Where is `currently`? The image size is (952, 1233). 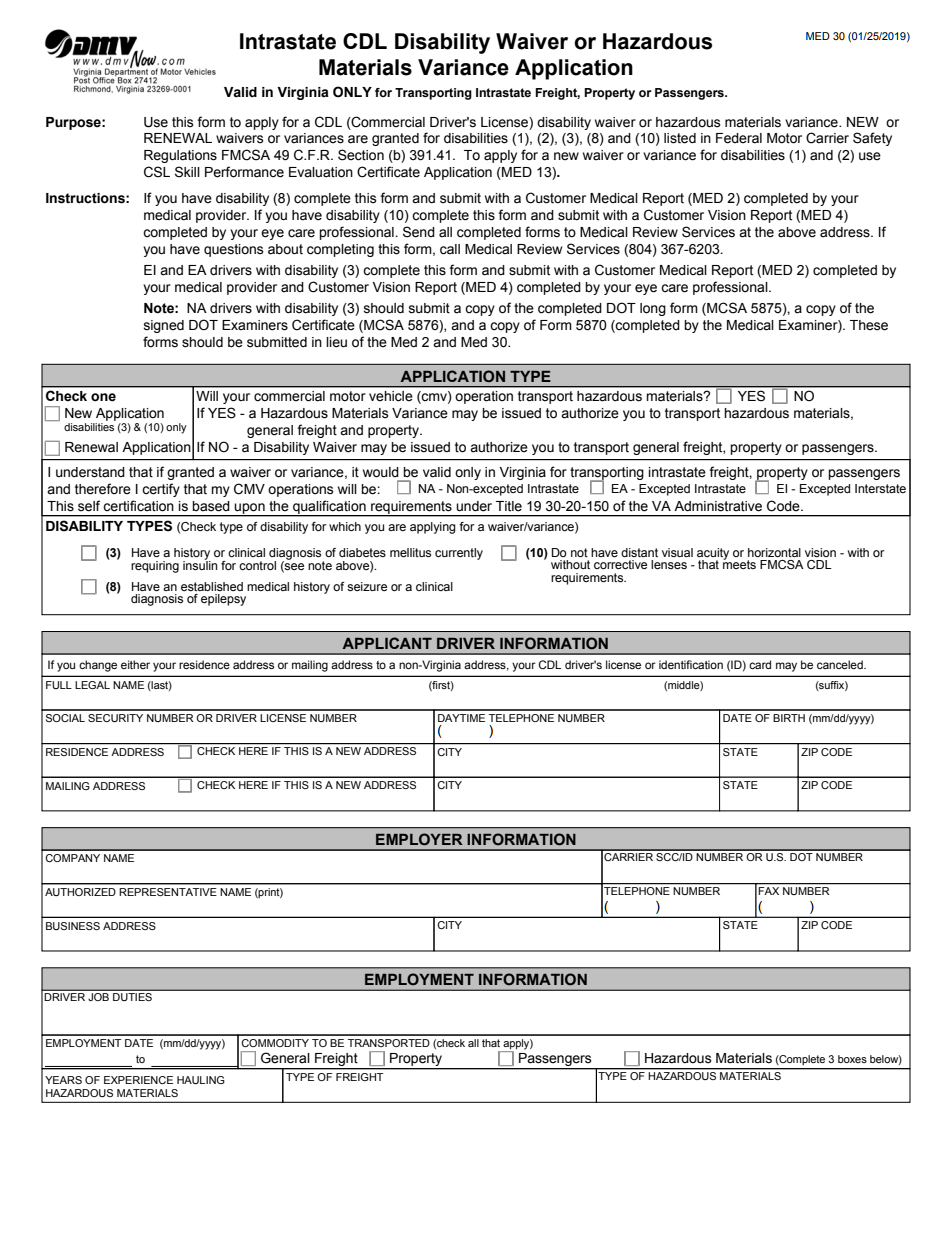 currently is located at coordinates (459, 554).
